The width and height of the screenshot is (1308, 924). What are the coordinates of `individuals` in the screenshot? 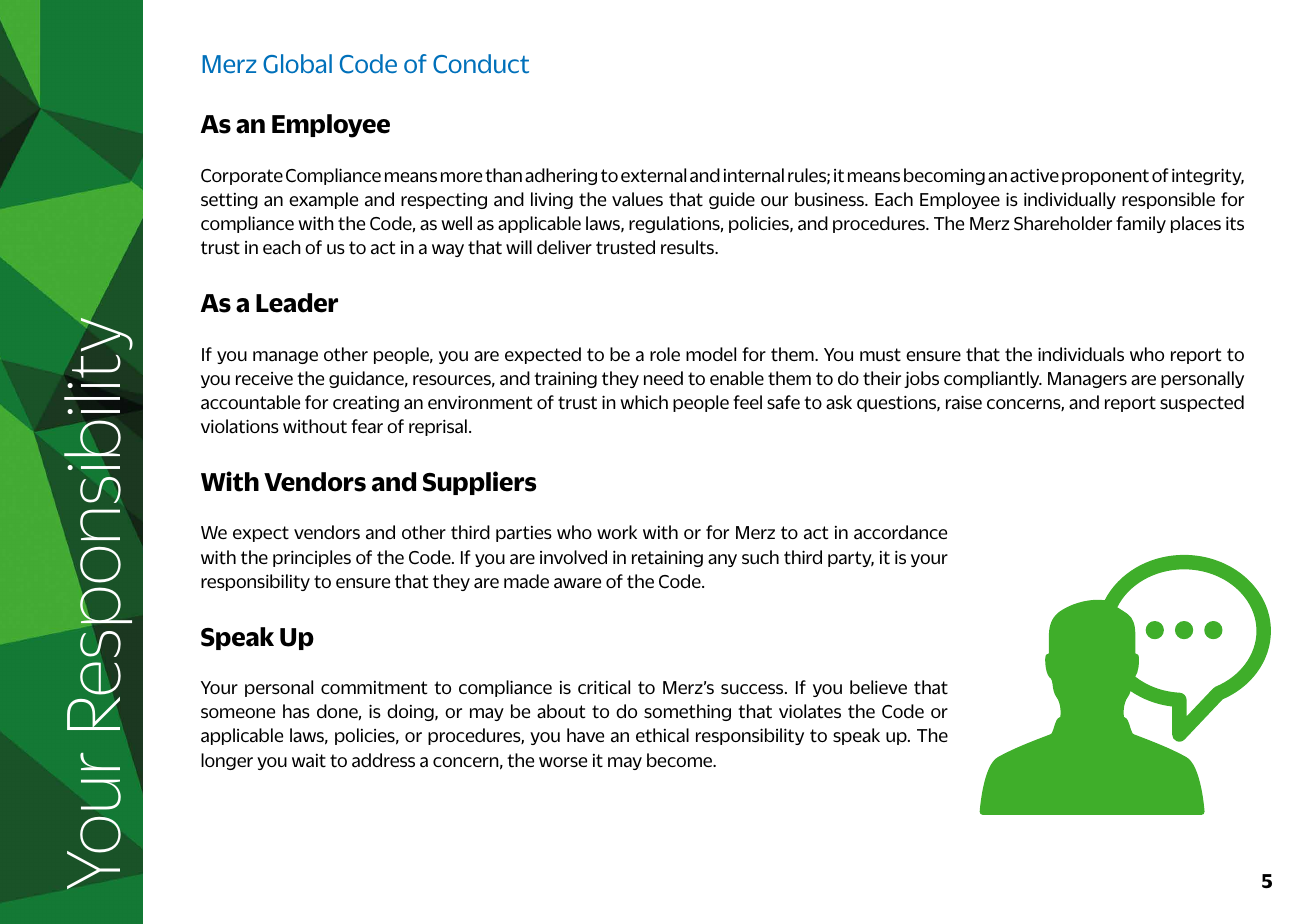 It's located at (1081, 354).
